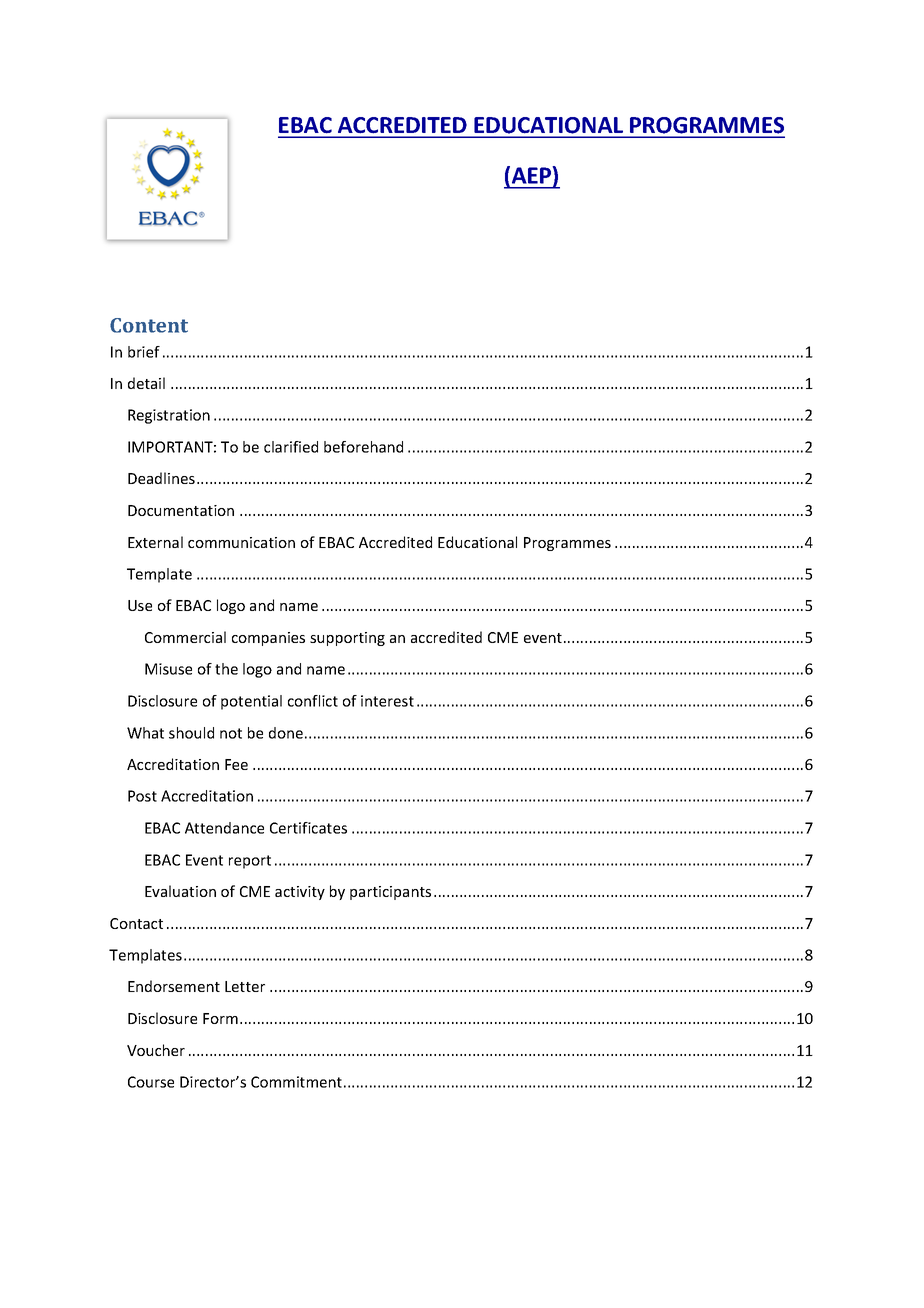 Image resolution: width=924 pixels, height=1308 pixels. Describe the element at coordinates (363, 447) in the page. I see `beforehand` at that location.
